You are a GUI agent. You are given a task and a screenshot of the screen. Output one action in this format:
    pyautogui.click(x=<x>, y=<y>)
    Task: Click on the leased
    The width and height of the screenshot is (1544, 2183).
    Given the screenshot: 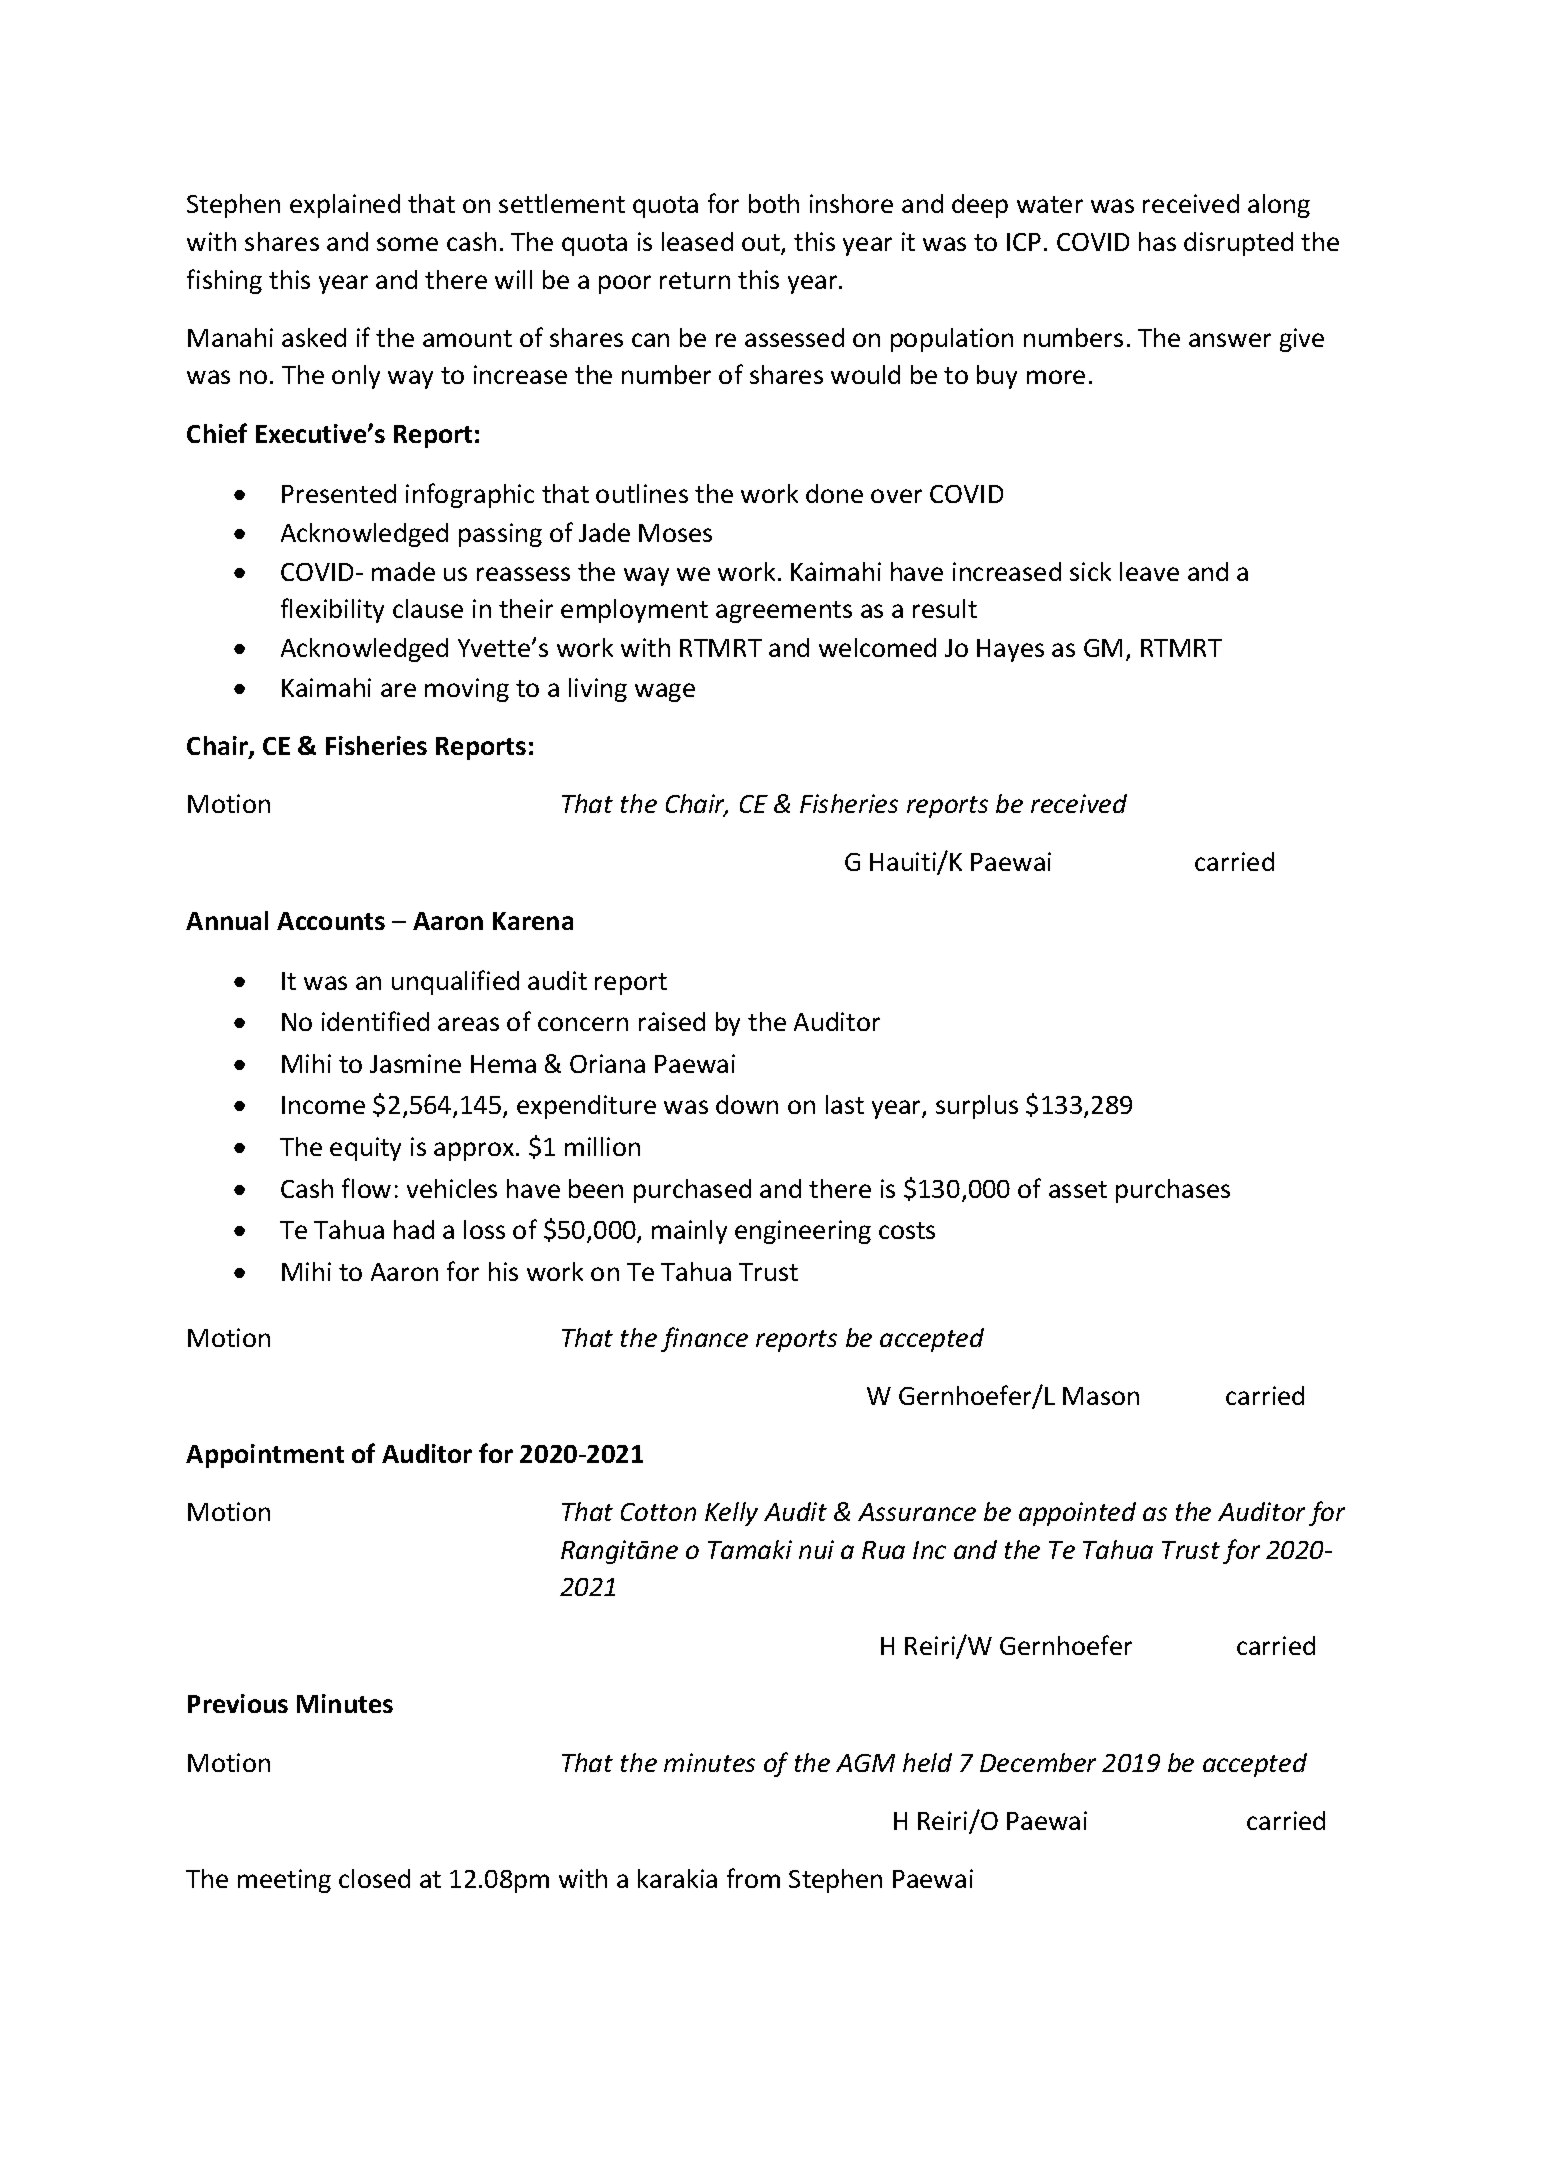 What is the action you would take?
    pyautogui.click(x=697, y=241)
